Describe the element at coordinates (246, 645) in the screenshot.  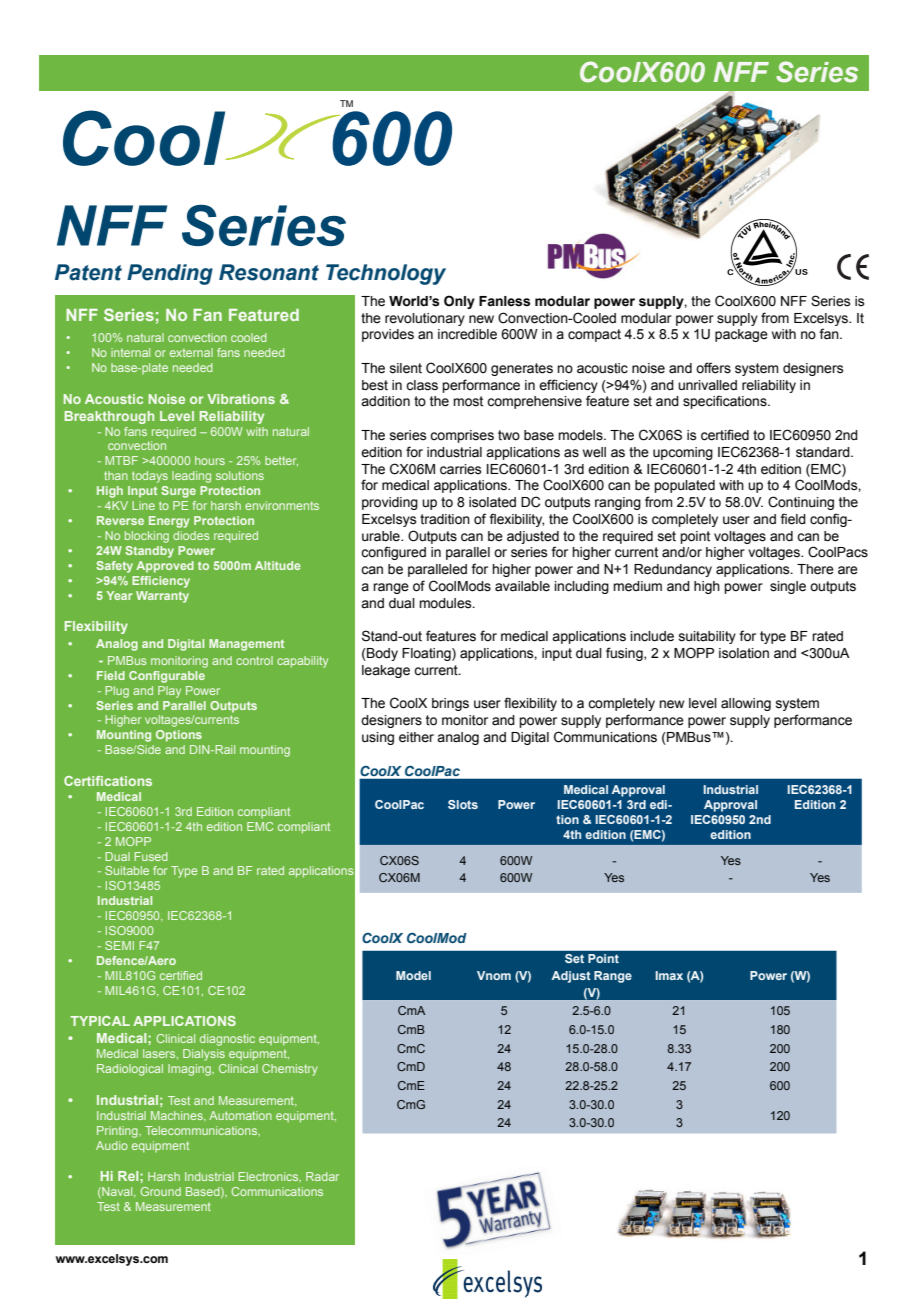
I see `Management` at that location.
